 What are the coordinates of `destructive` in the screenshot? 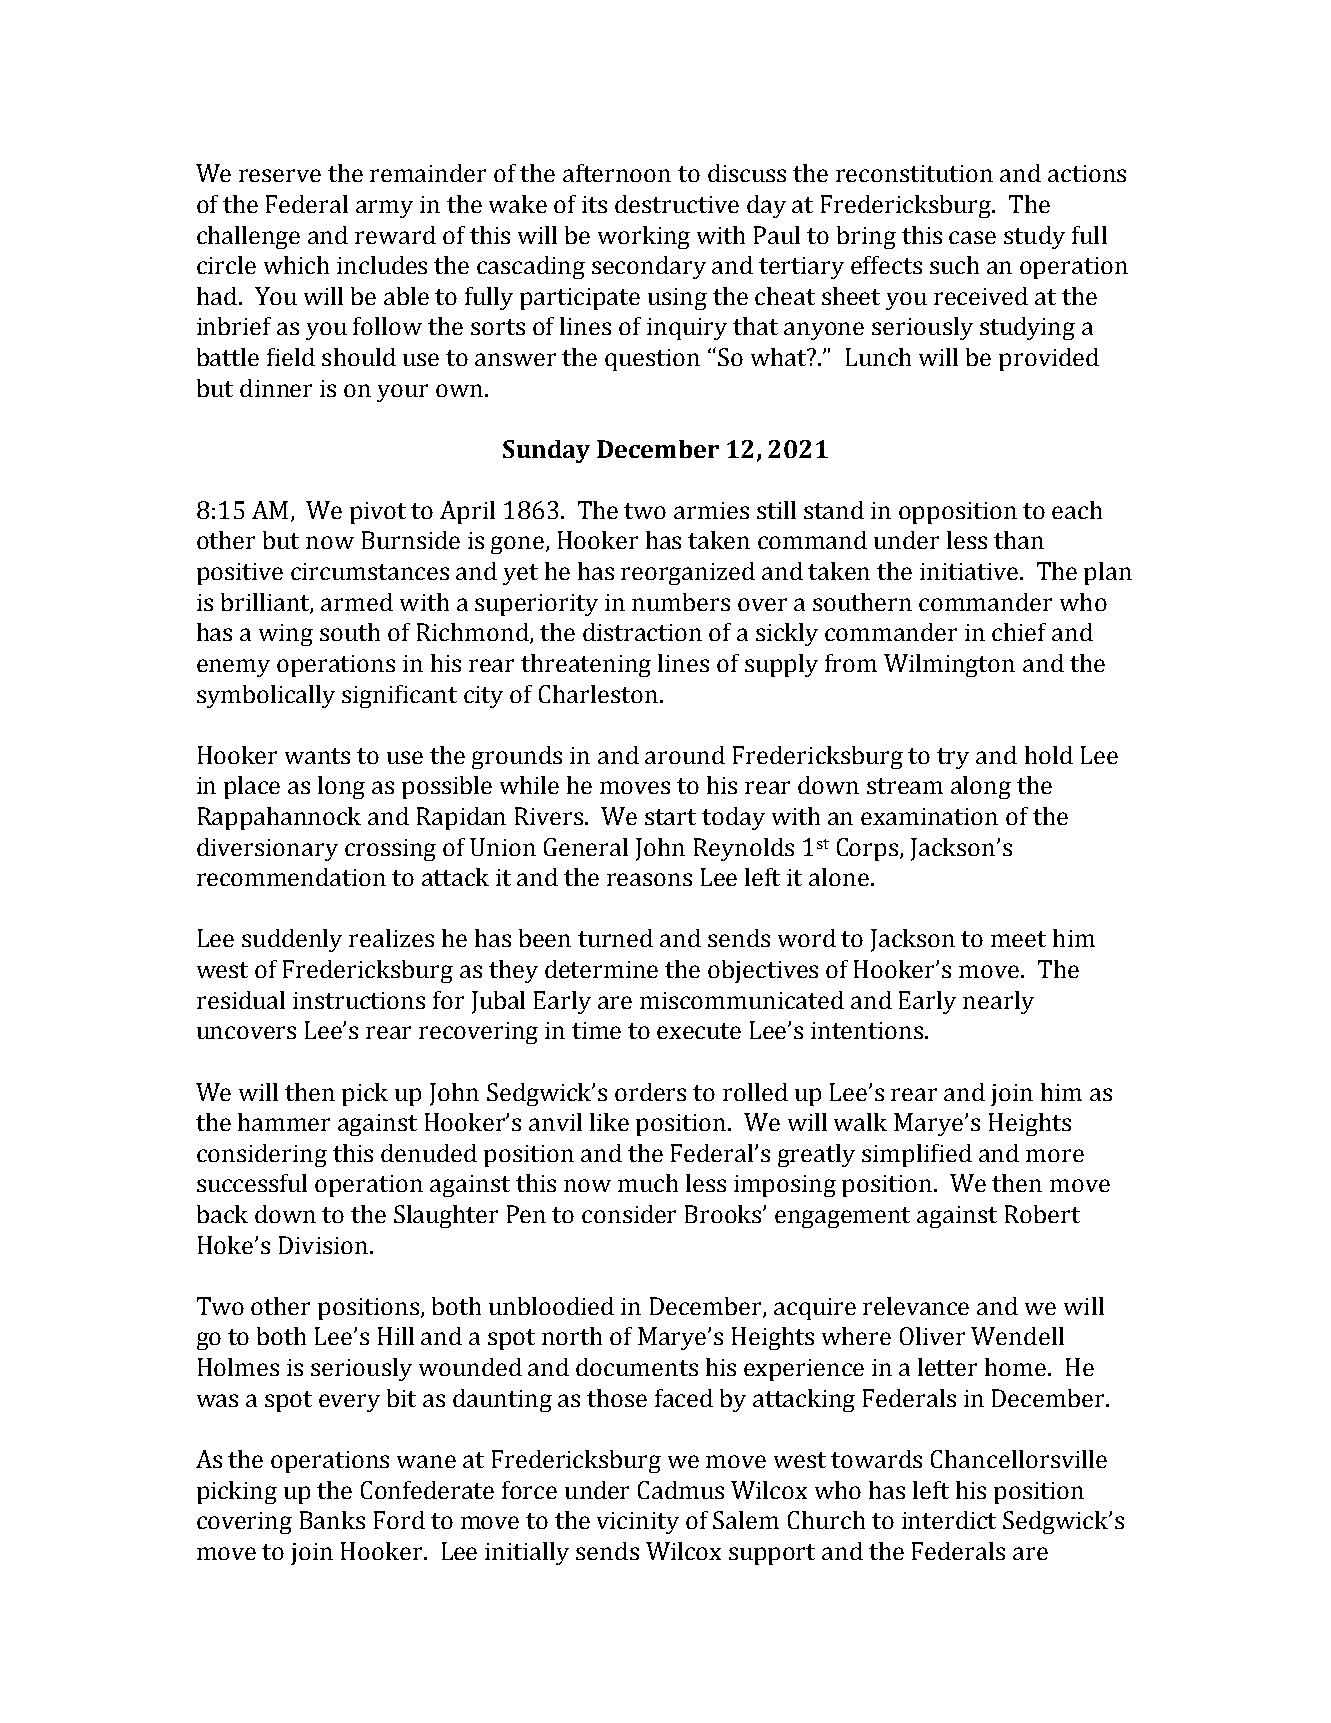 It's located at (677, 204).
